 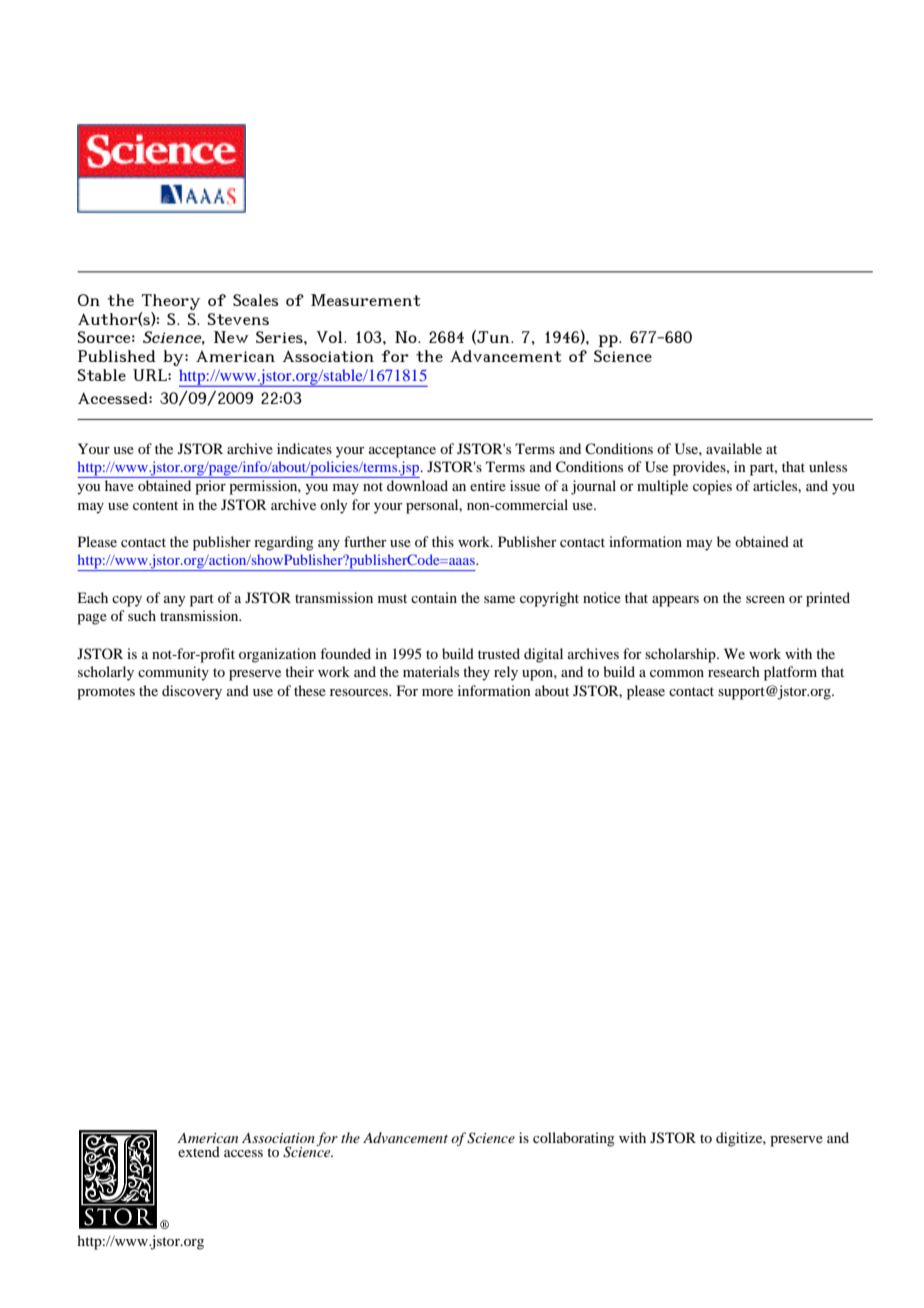 I want to click on Theory, so click(x=170, y=303).
